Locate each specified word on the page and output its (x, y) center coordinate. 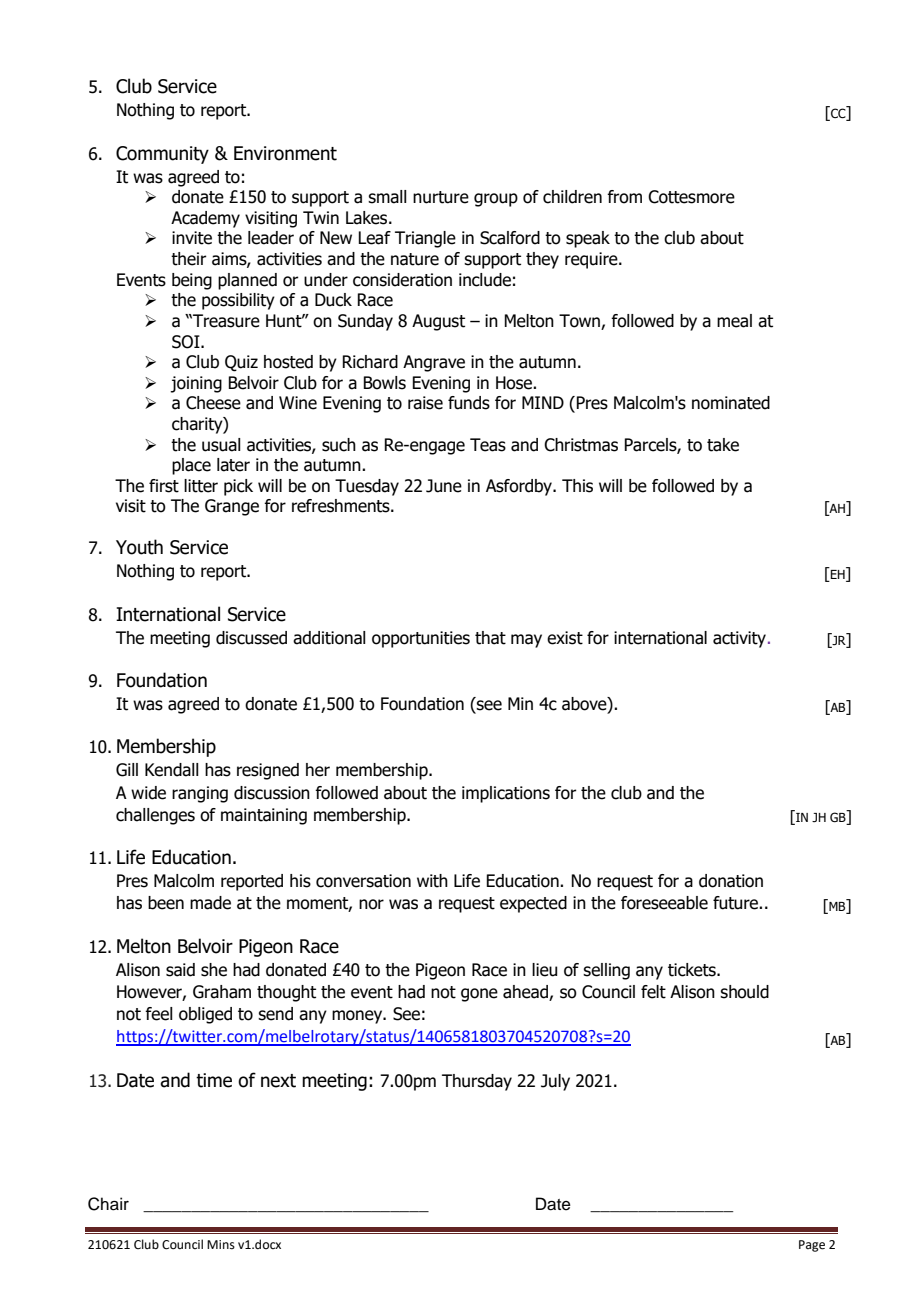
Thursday (477, 1082)
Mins (221, 1245)
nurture (441, 197)
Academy (205, 219)
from (624, 197)
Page (812, 1246)
